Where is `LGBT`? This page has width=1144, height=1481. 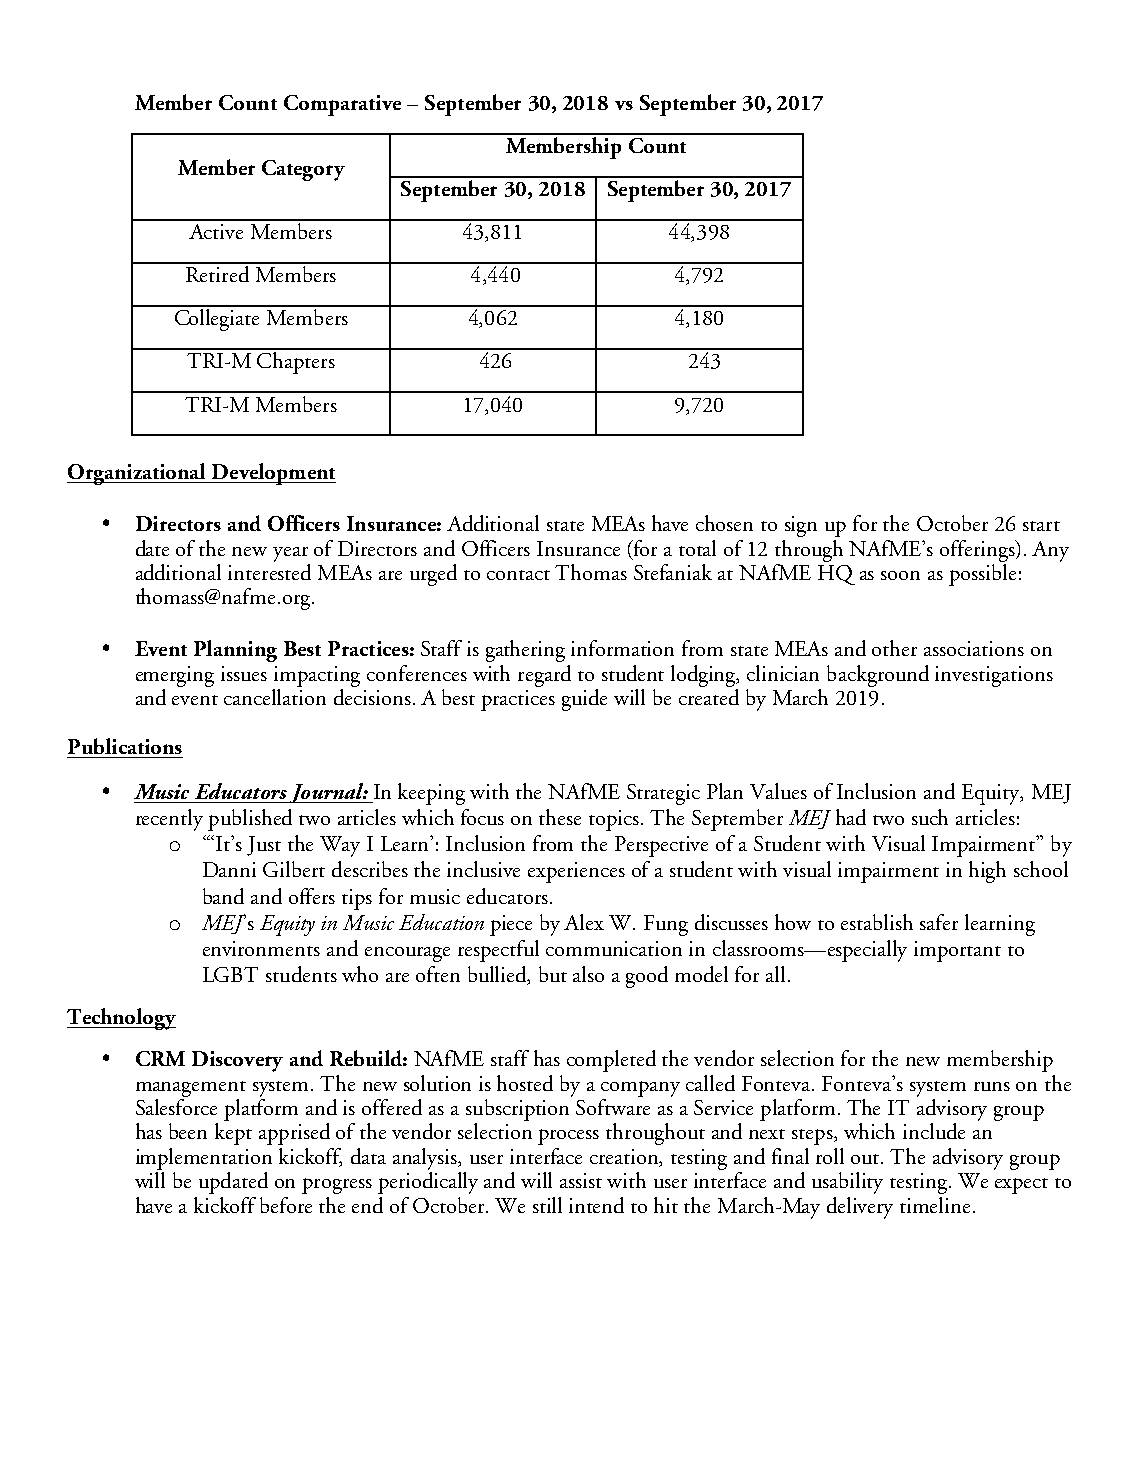
LGBT is located at coordinates (230, 974).
